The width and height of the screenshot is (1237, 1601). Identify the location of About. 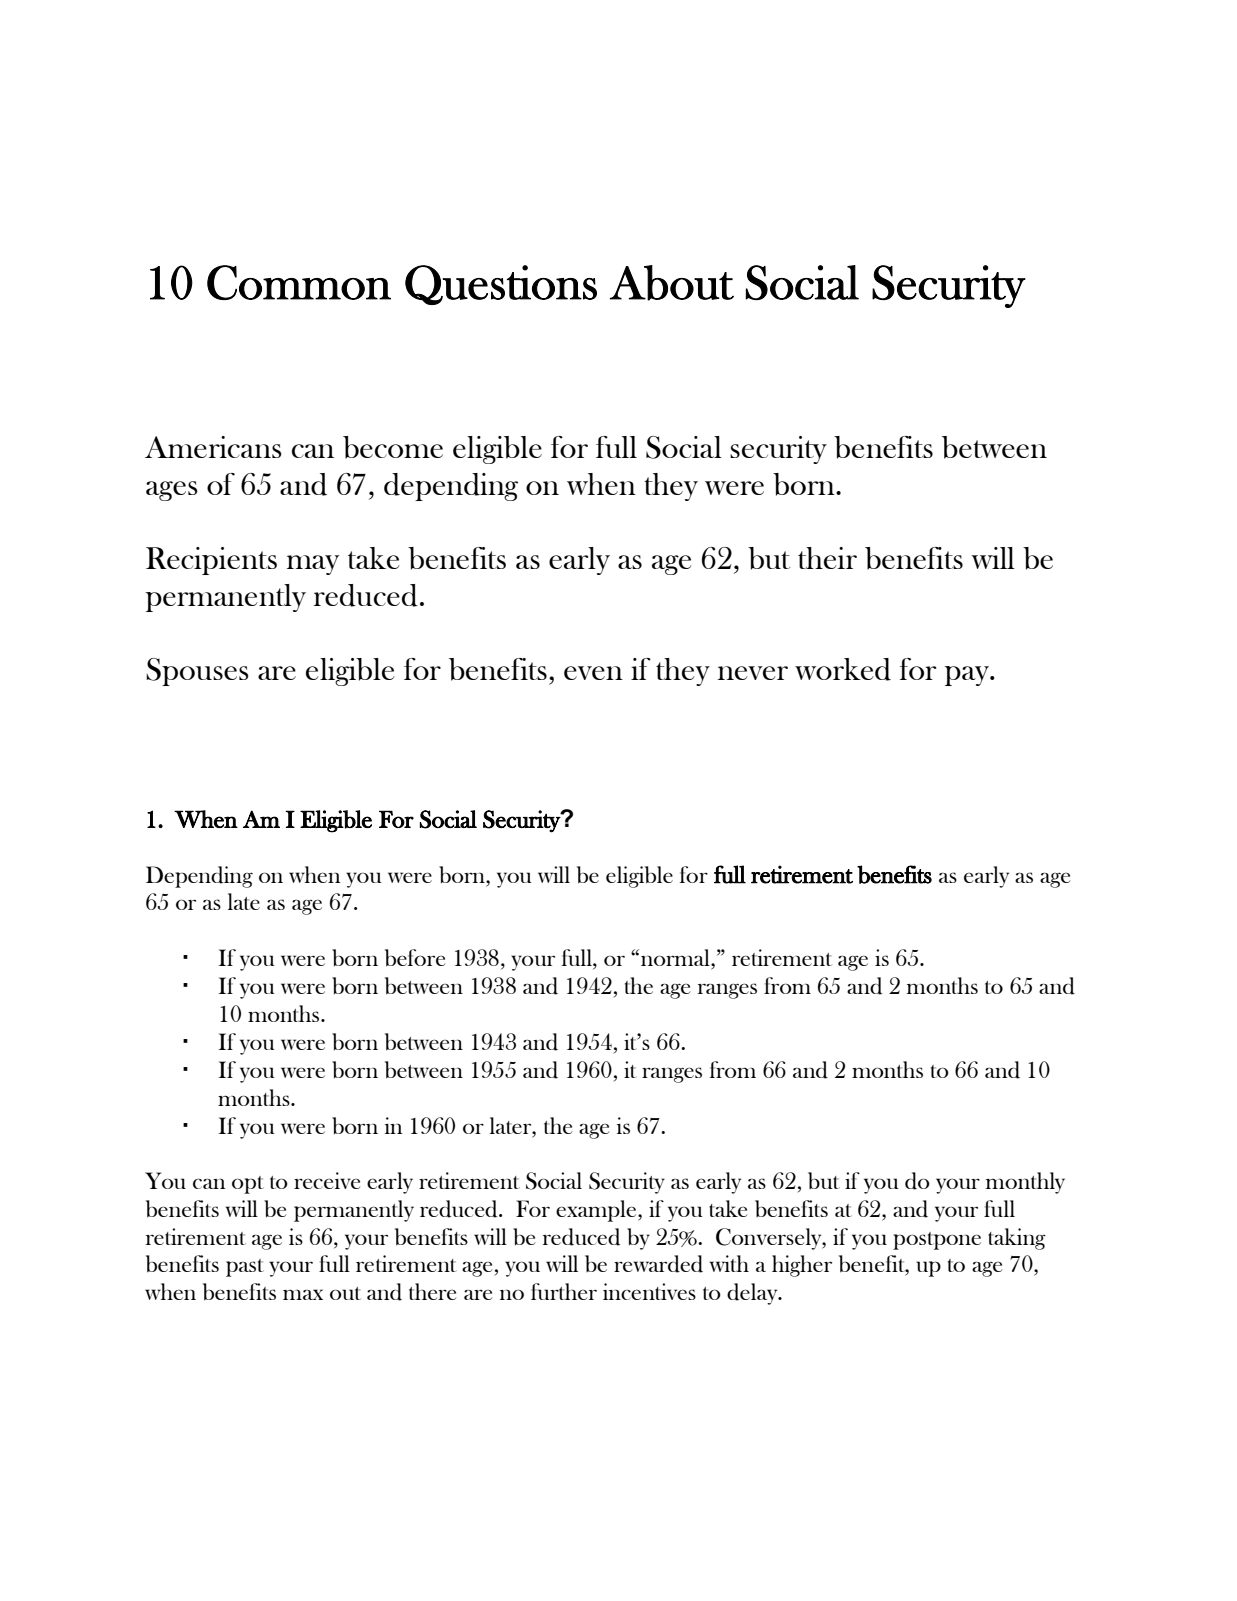
(672, 283).
